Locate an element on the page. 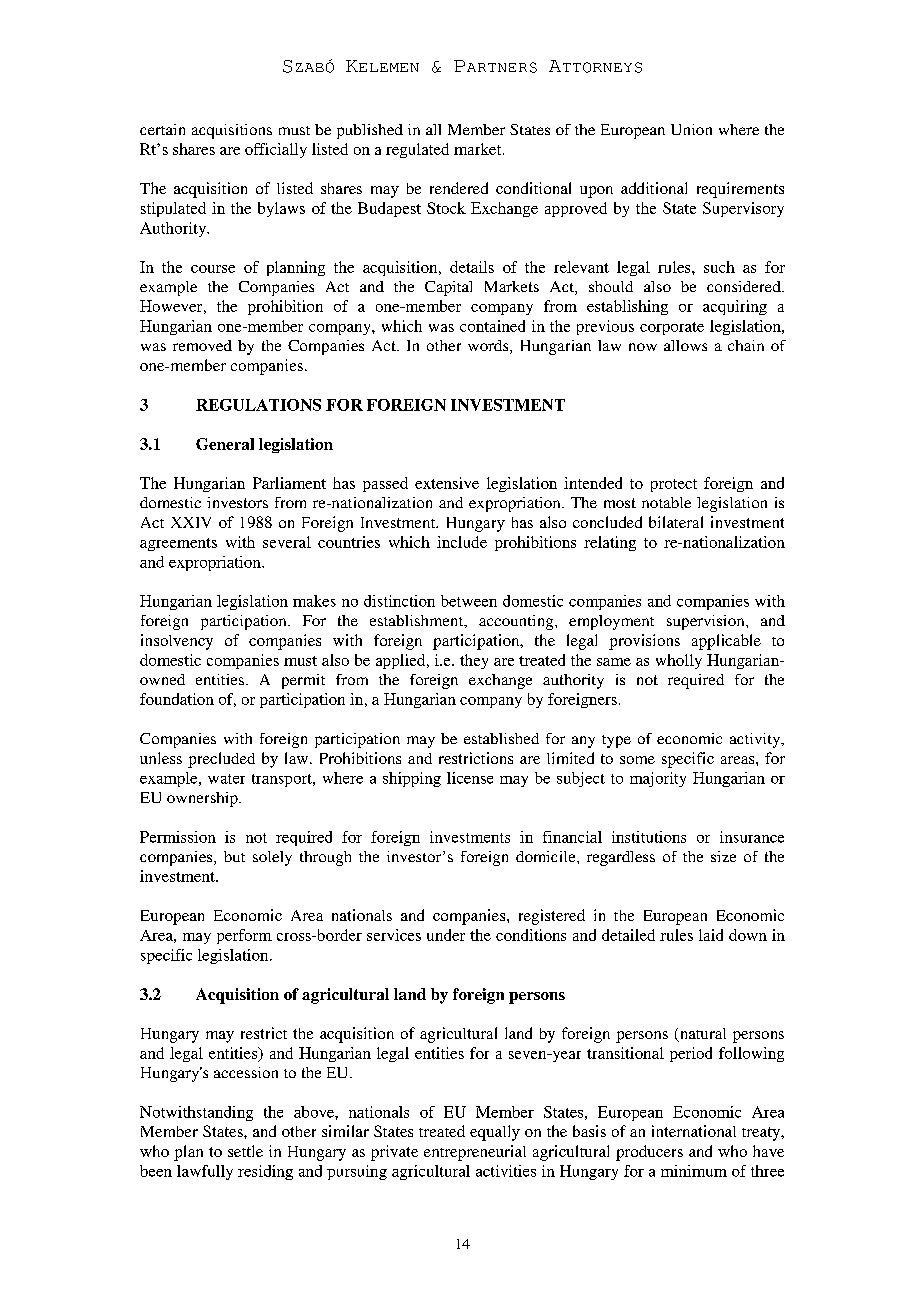 The height and width of the page is (1308, 924). entrepreneurial is located at coordinates (475, 1153).
